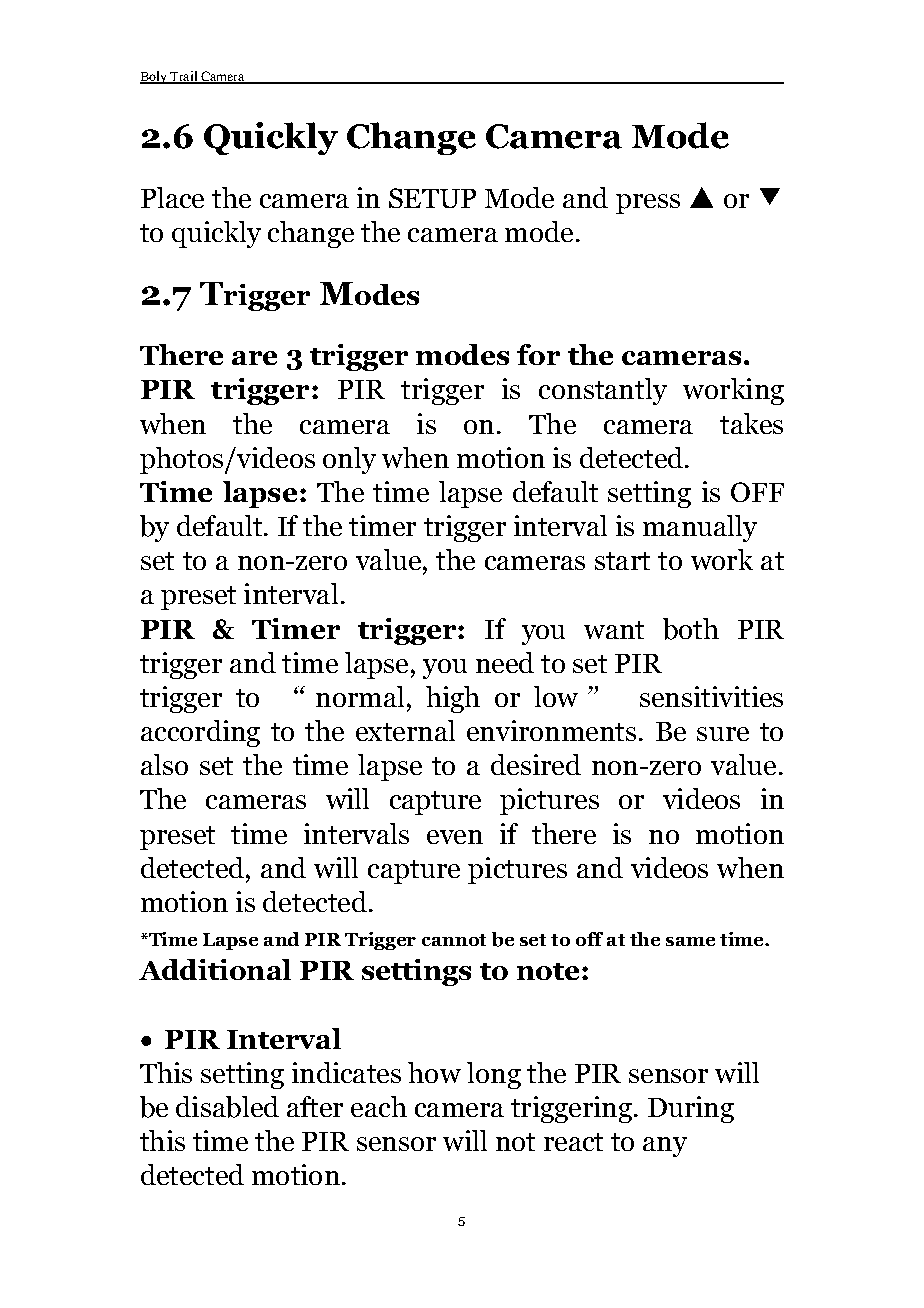 This image has width=924, height=1308. What do you see at coordinates (690, 941) in the image?
I see `same` at bounding box center [690, 941].
